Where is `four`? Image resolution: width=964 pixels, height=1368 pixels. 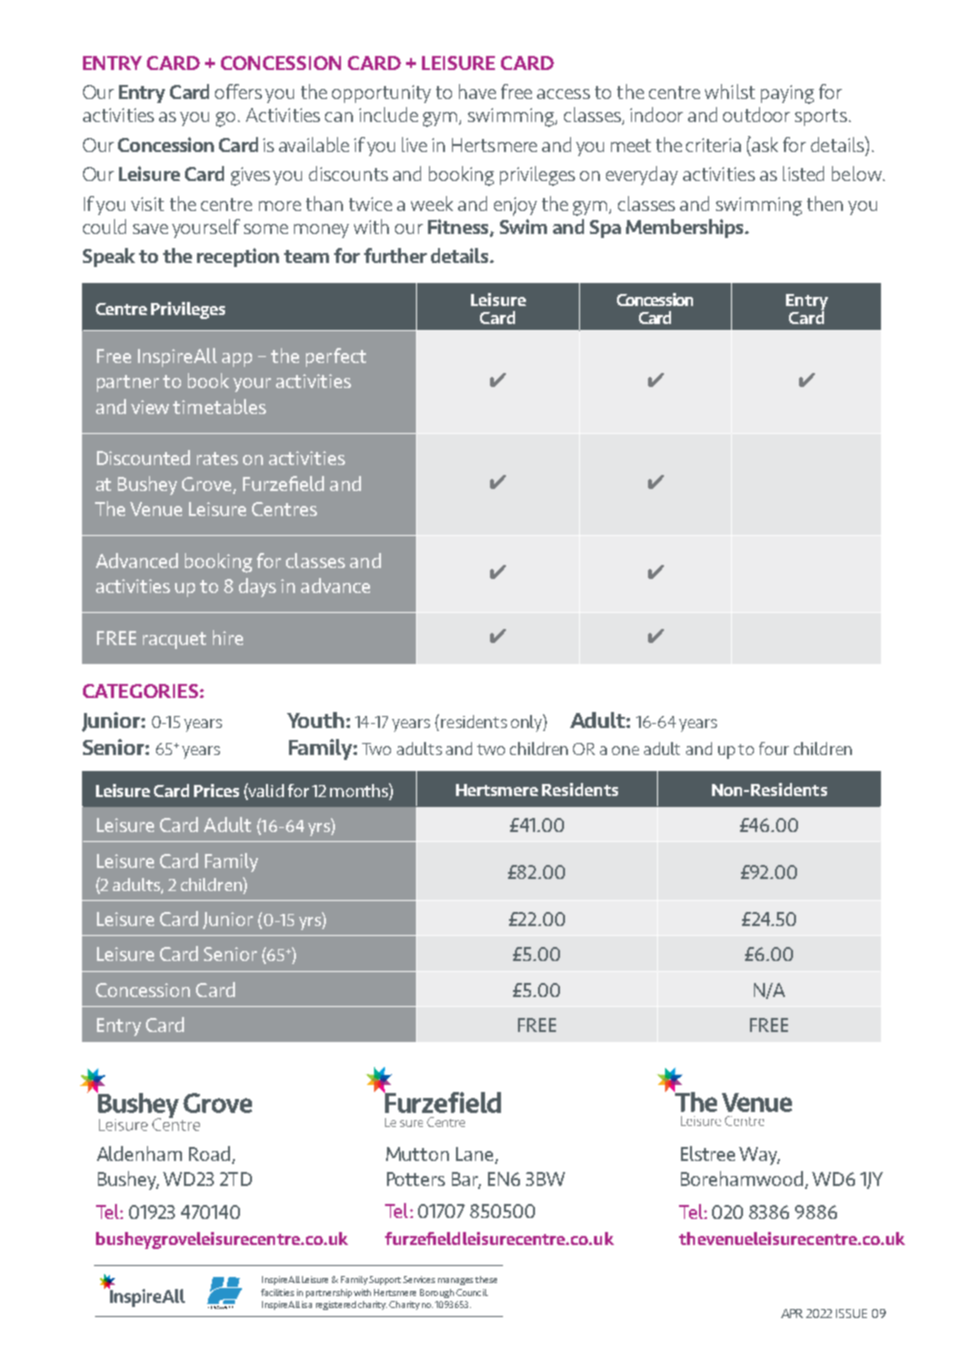 four is located at coordinates (774, 748).
